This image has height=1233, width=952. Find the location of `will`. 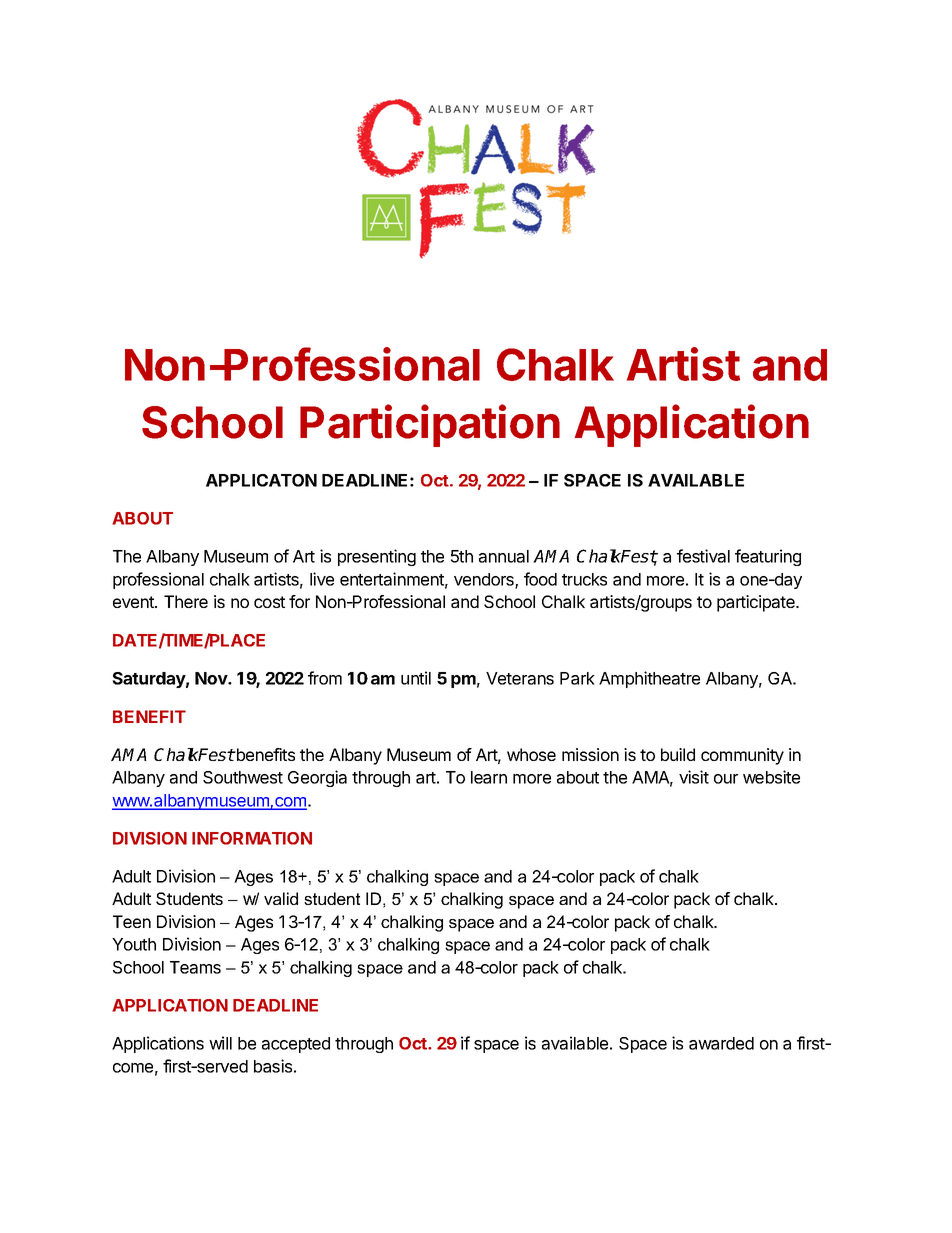

will is located at coordinates (220, 1043).
